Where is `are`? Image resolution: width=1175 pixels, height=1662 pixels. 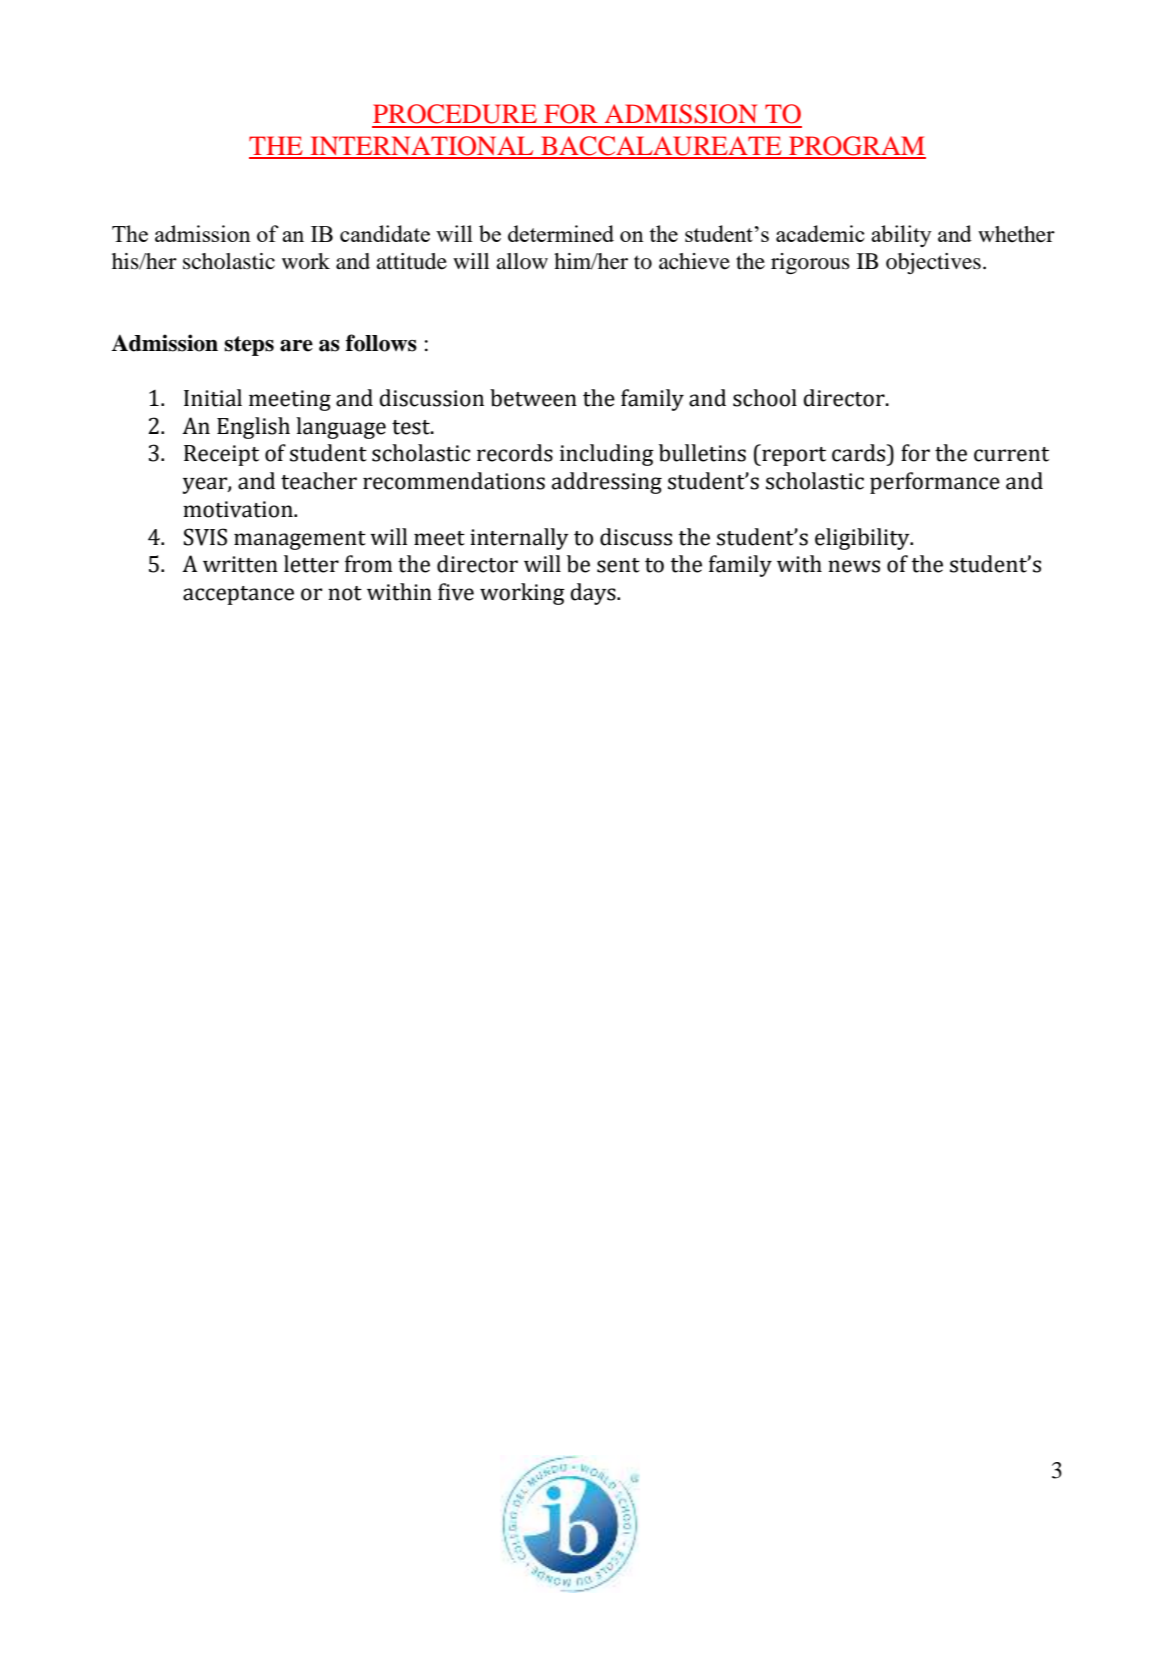
are is located at coordinates (296, 346).
